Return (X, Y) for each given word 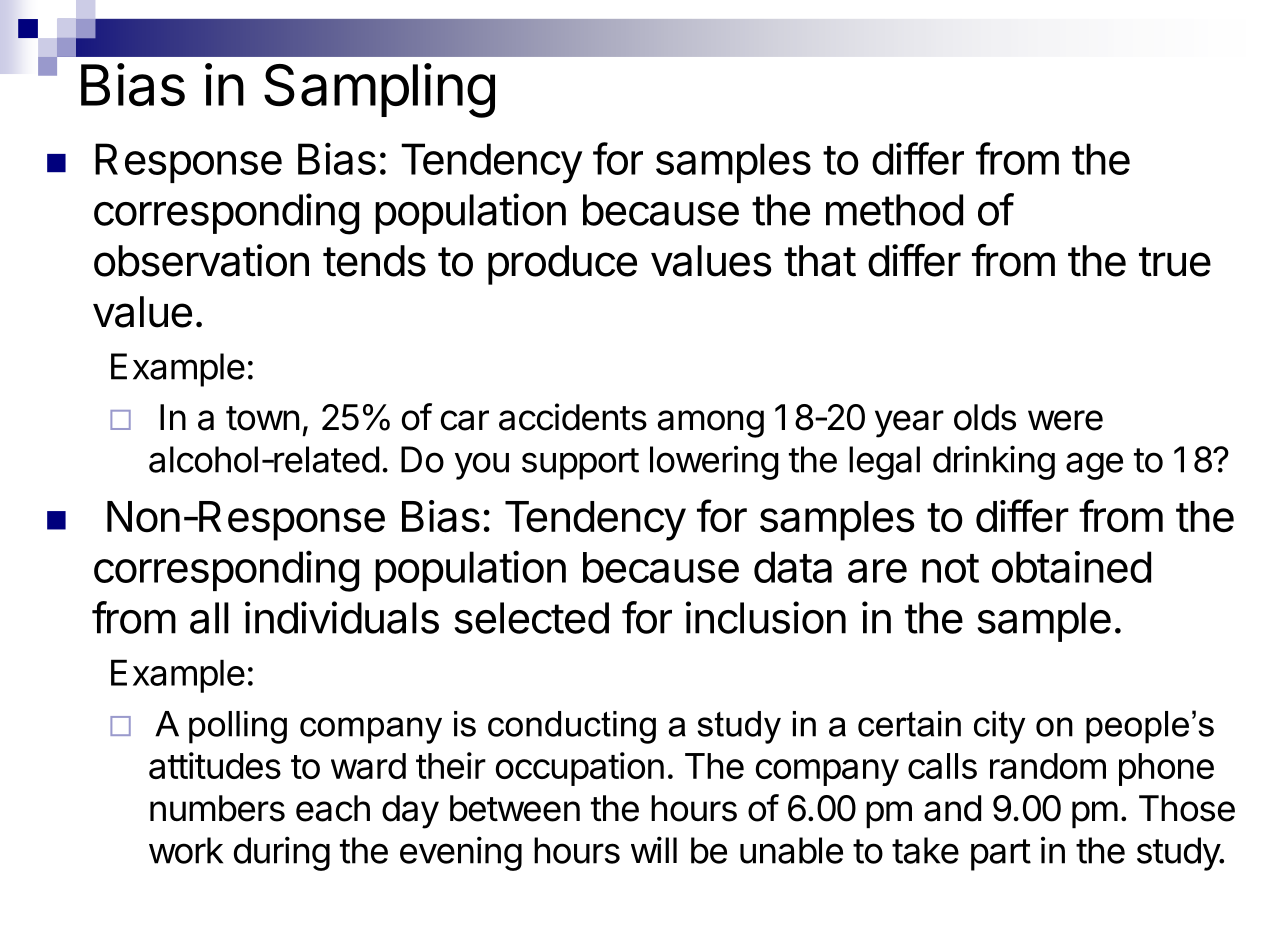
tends (374, 261)
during (282, 853)
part (1001, 855)
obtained (1071, 567)
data (793, 567)
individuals (342, 617)
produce (562, 265)
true (1175, 262)
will (654, 849)
